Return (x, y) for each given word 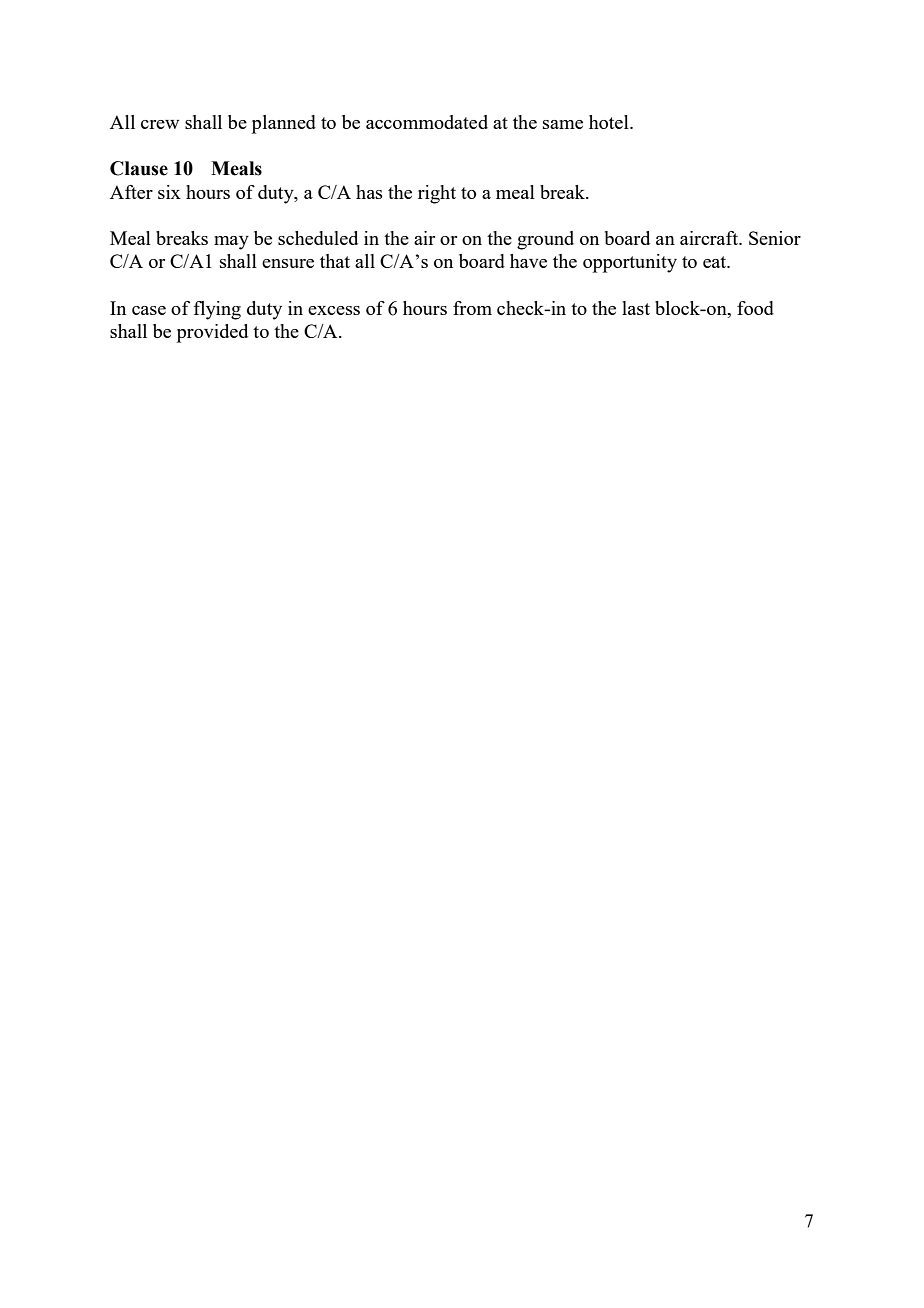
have (528, 261)
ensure (288, 263)
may (231, 243)
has (369, 192)
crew (160, 124)
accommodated (427, 122)
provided (212, 333)
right (437, 194)
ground (545, 240)
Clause (139, 168)
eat (716, 262)
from (472, 308)
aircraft (710, 238)
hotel (610, 122)
